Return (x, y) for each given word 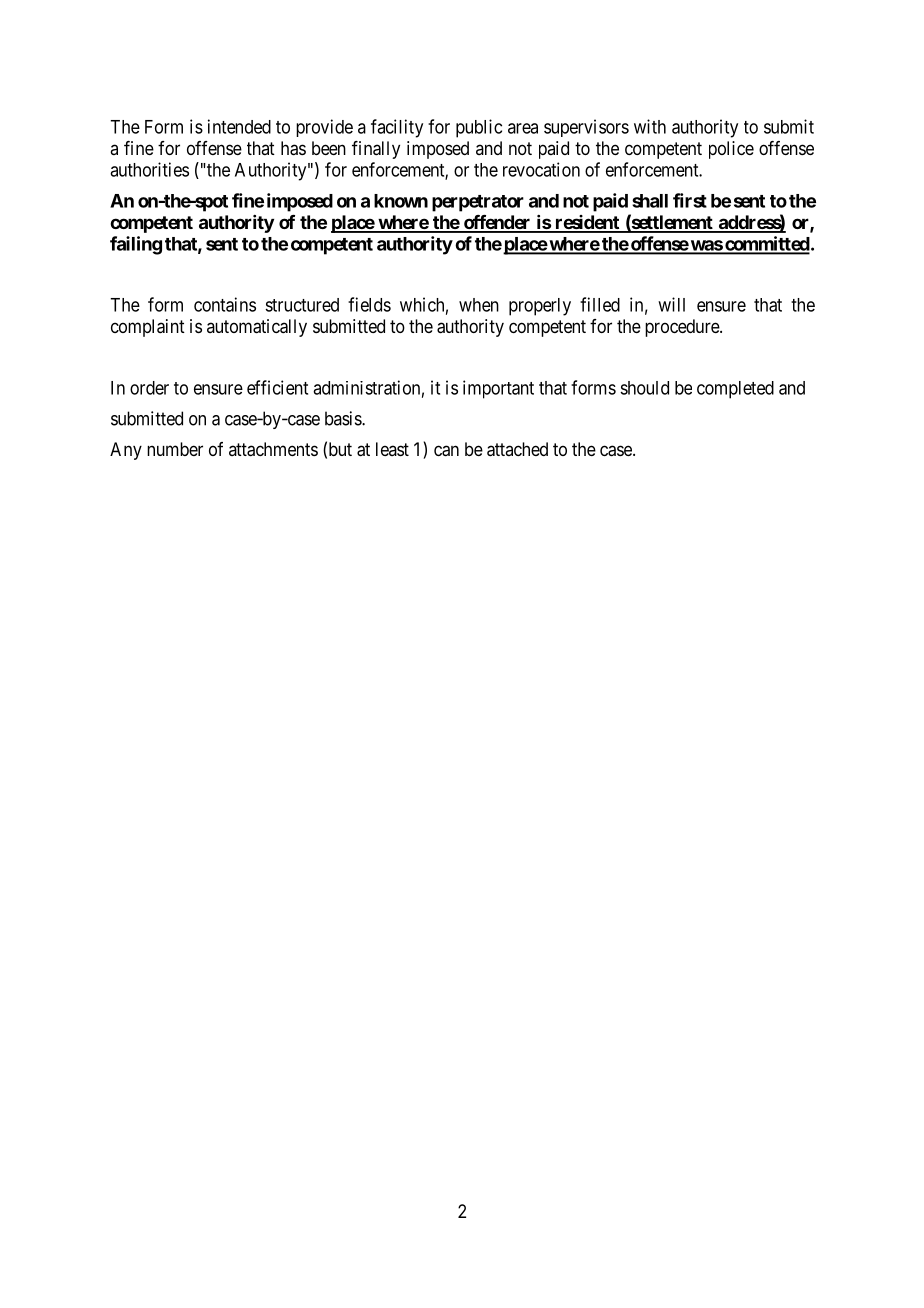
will (671, 304)
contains (225, 304)
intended (239, 126)
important (498, 389)
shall (650, 201)
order (149, 388)
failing (136, 245)
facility (397, 128)
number (175, 449)
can (446, 451)
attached (517, 449)
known (401, 201)
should (644, 388)
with (650, 126)
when (479, 305)
